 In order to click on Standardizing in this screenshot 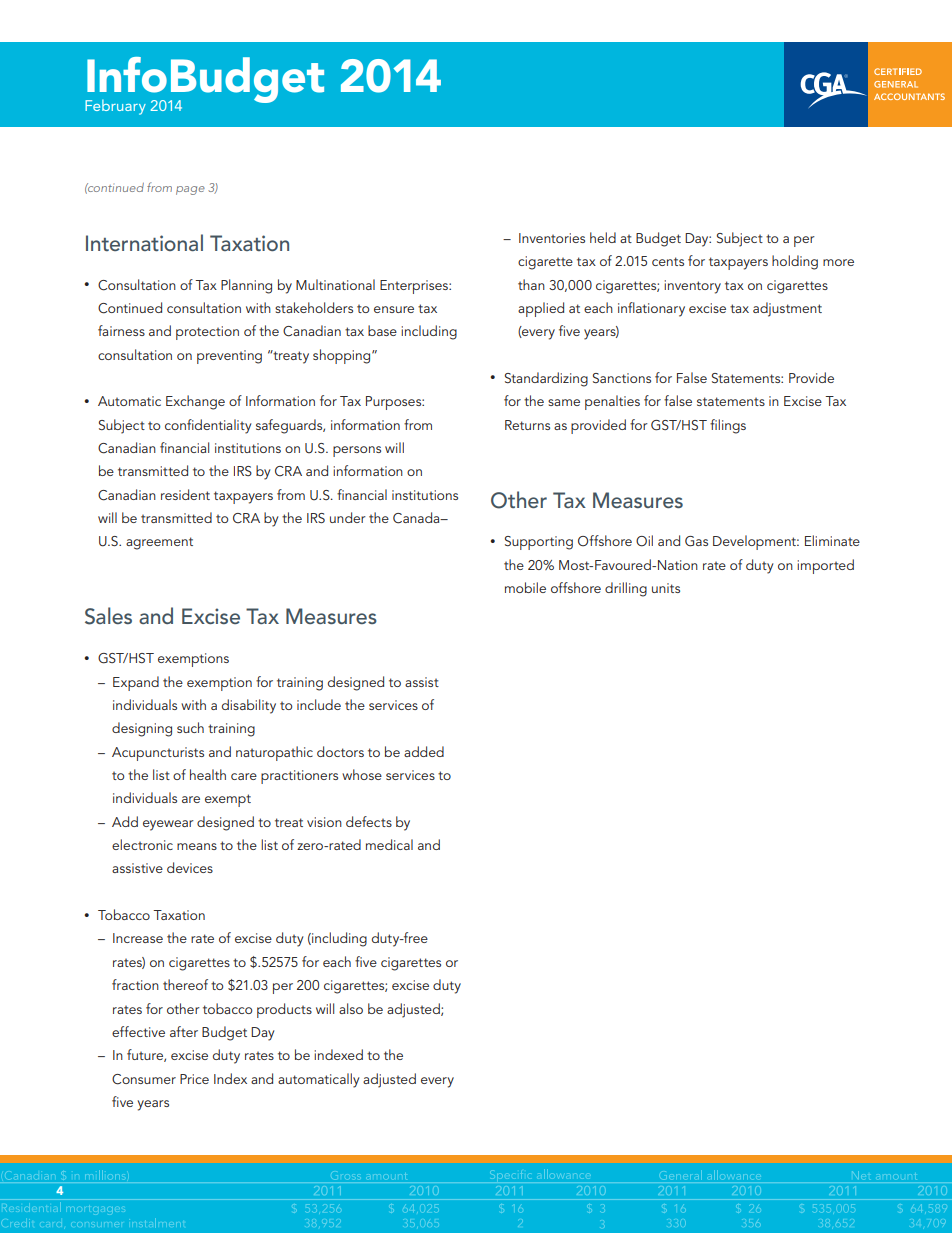, I will do `click(546, 379)`.
